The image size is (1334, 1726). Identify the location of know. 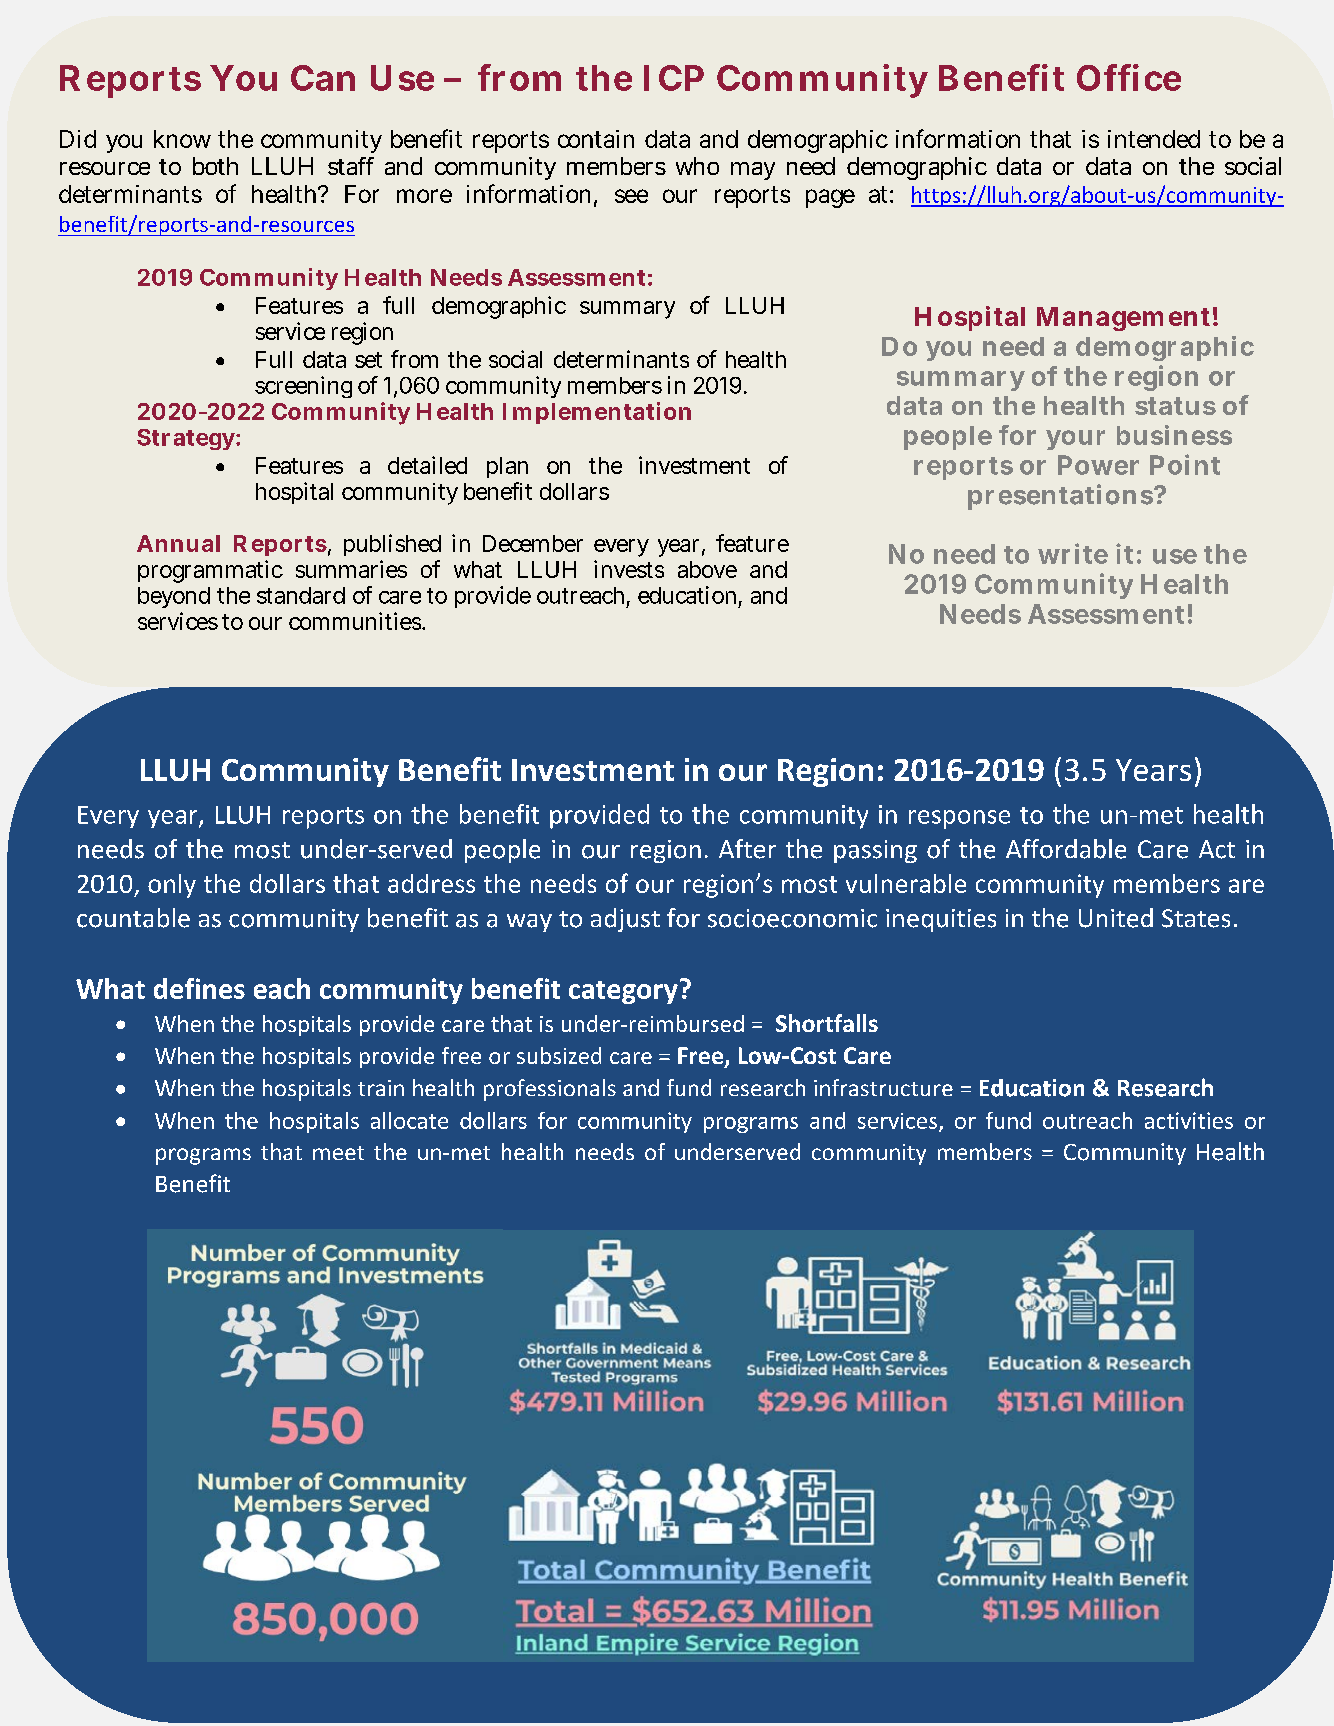
(182, 139).
